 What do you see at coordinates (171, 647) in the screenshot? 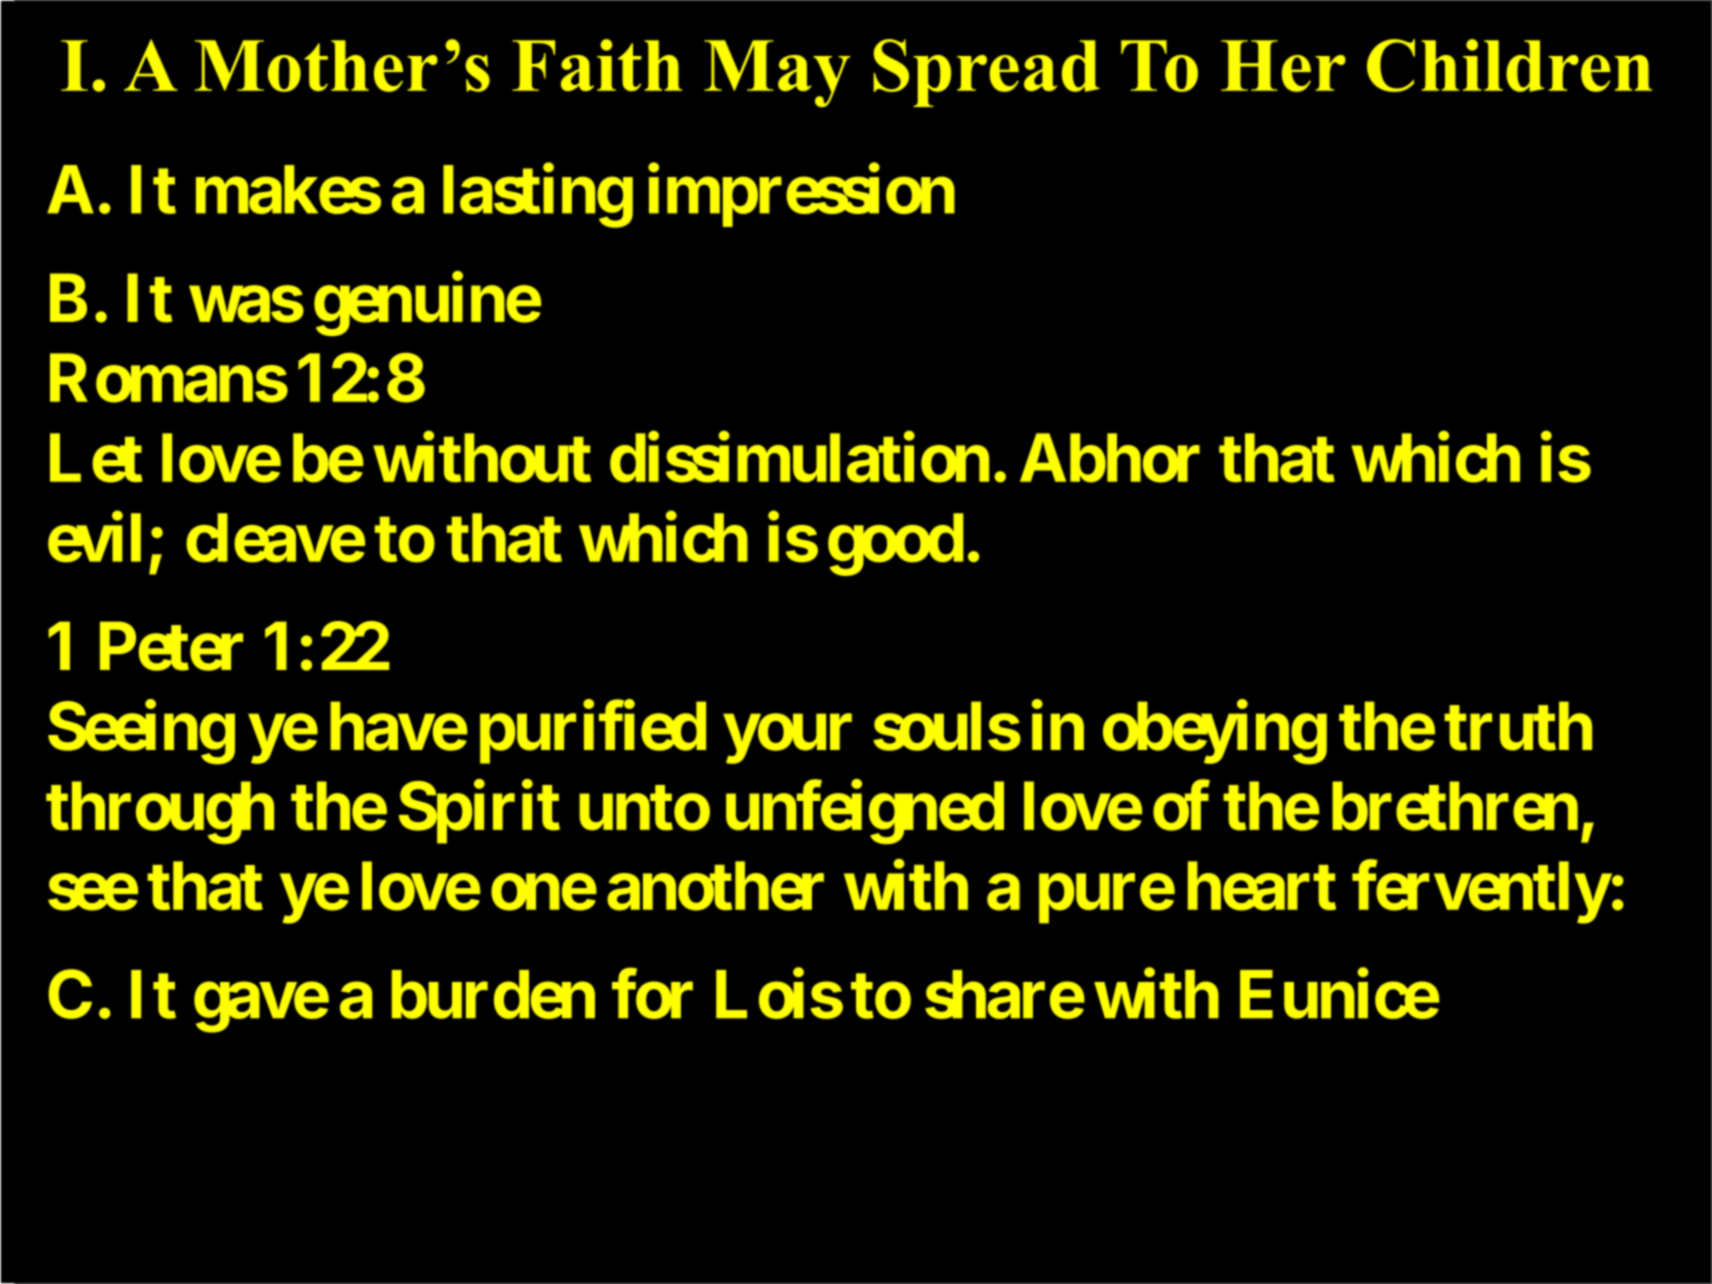
I see `Peter` at bounding box center [171, 647].
